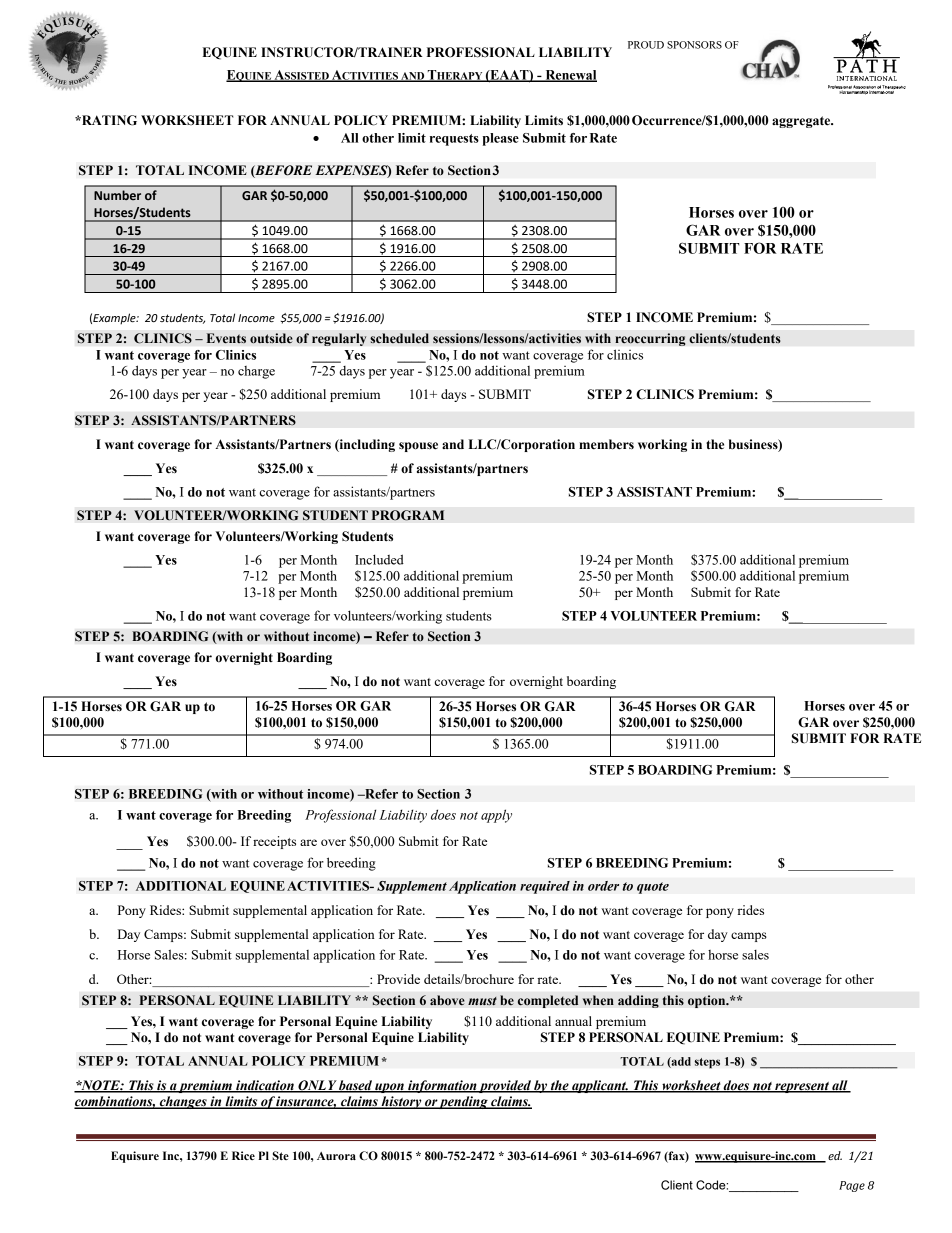 This image has height=1233, width=952. What do you see at coordinates (802, 122) in the image?
I see `aggregate` at bounding box center [802, 122].
